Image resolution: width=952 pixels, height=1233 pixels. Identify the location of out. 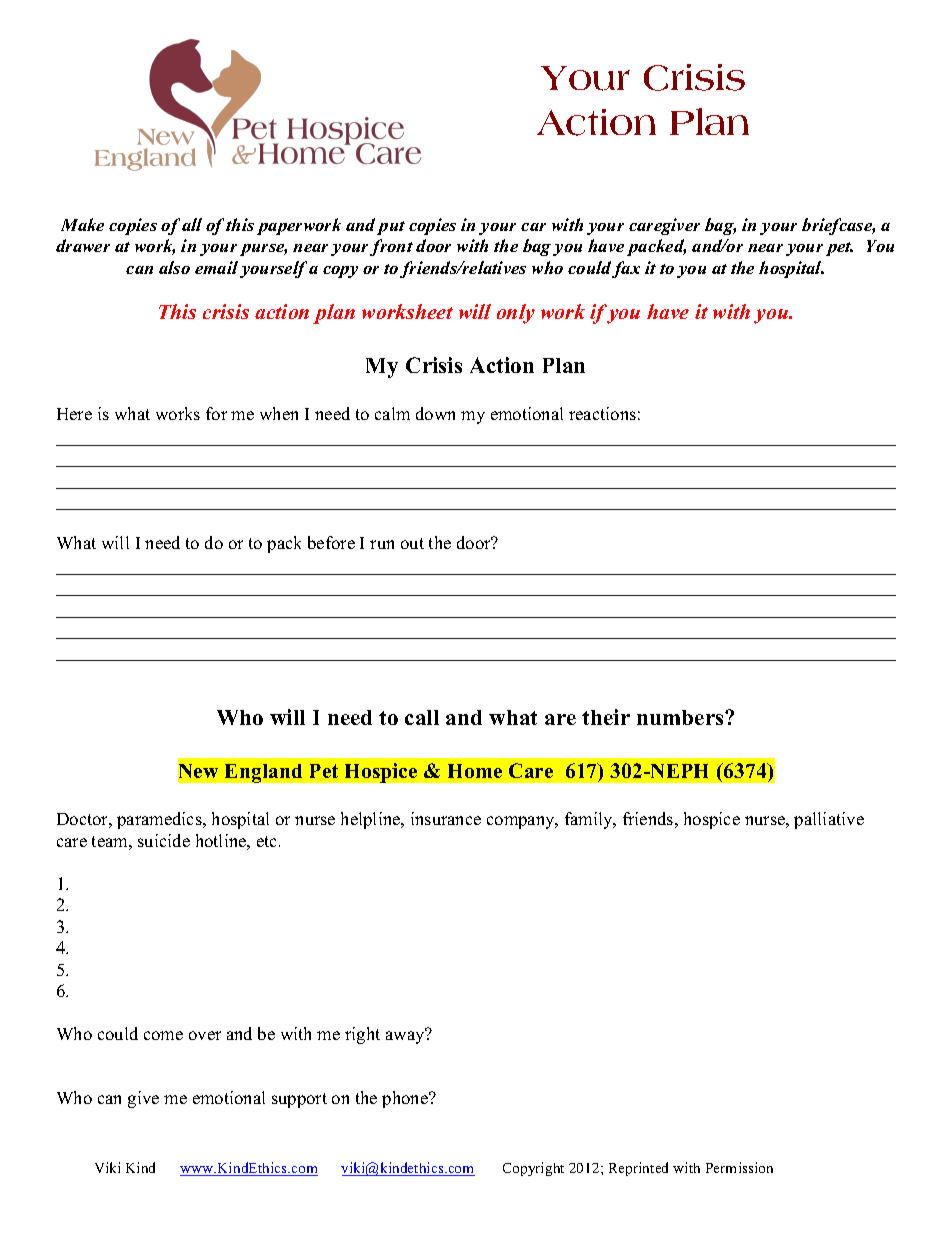
(412, 543).
